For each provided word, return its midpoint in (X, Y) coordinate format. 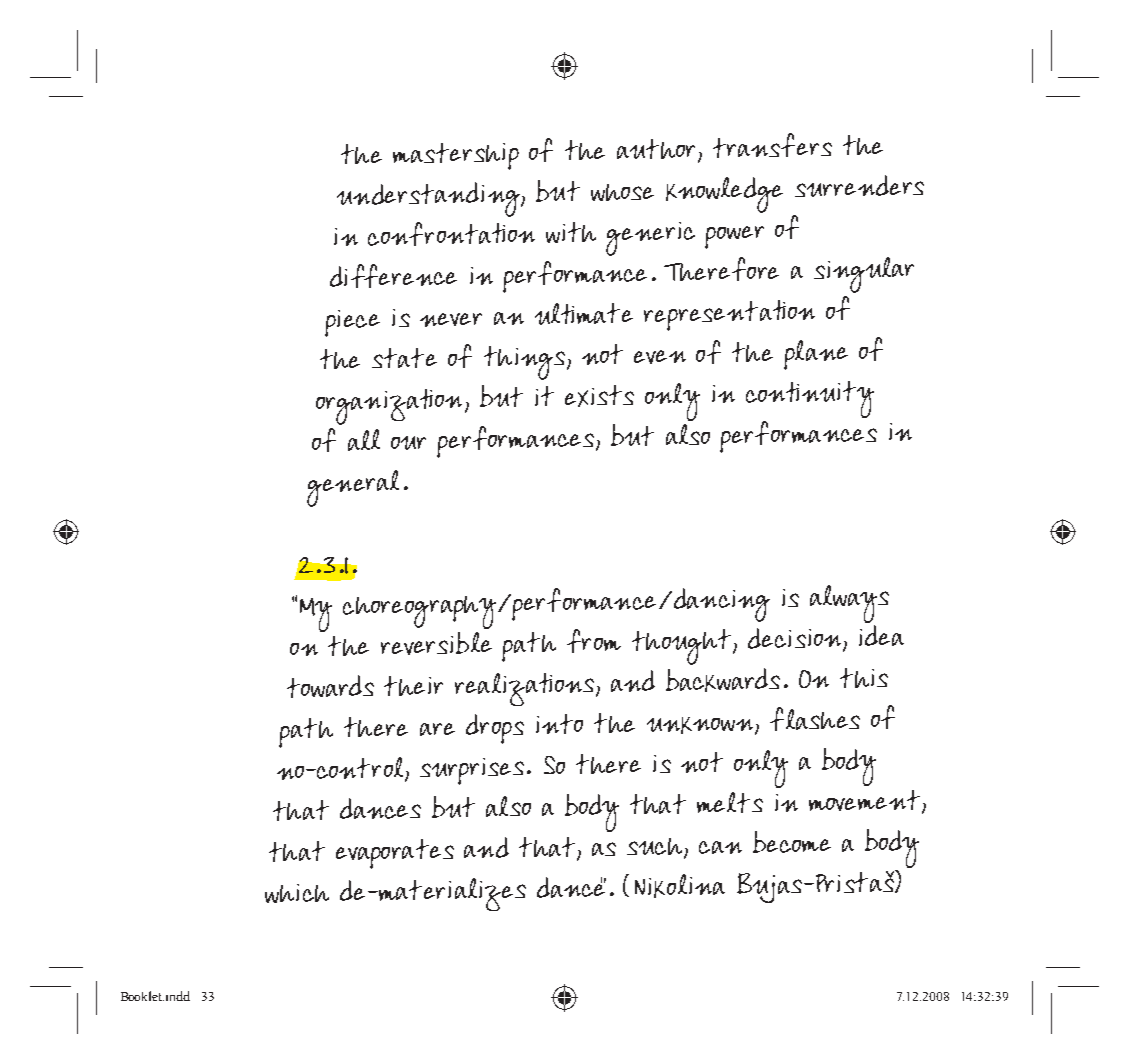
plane (816, 355)
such (656, 848)
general (353, 488)
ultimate (584, 314)
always (849, 605)
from (594, 641)
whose (622, 192)
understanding (429, 199)
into (559, 724)
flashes (815, 719)
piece (352, 323)
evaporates (395, 854)
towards (330, 686)
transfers (772, 145)
